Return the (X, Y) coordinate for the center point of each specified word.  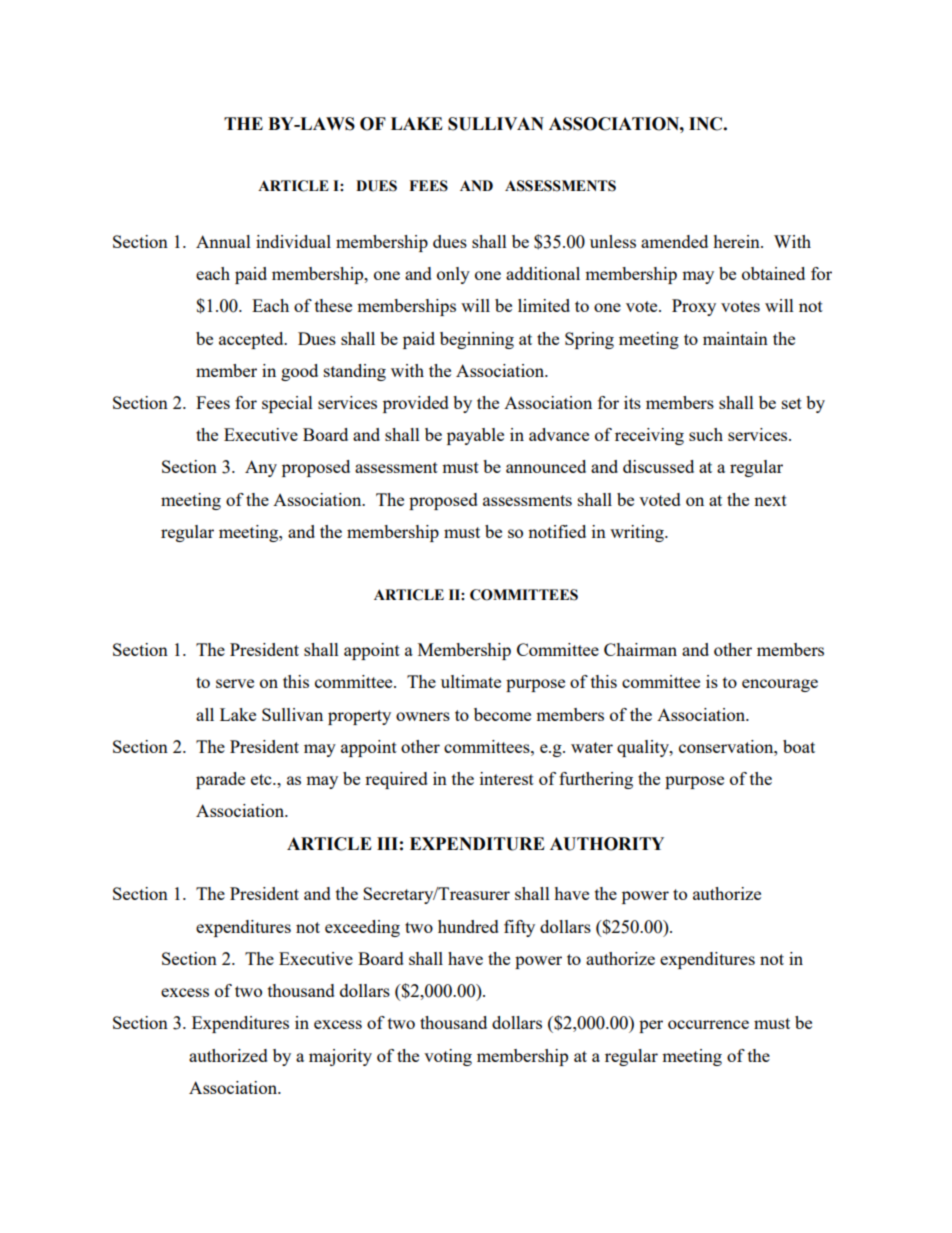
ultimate (471, 681)
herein (737, 241)
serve (235, 683)
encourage (780, 685)
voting (448, 1057)
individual (293, 241)
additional (543, 273)
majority (340, 1057)
